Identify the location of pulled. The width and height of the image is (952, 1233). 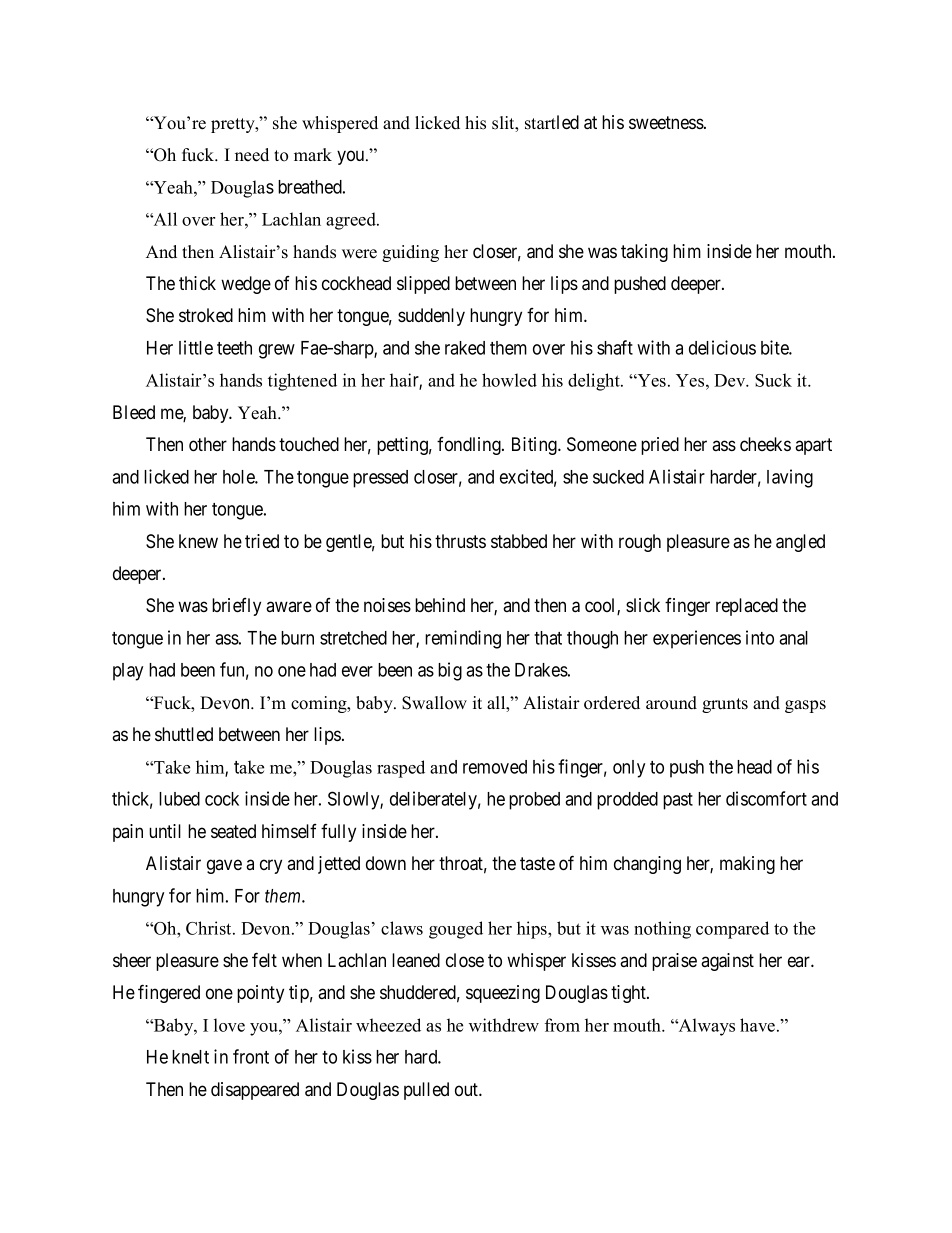
(426, 1091).
